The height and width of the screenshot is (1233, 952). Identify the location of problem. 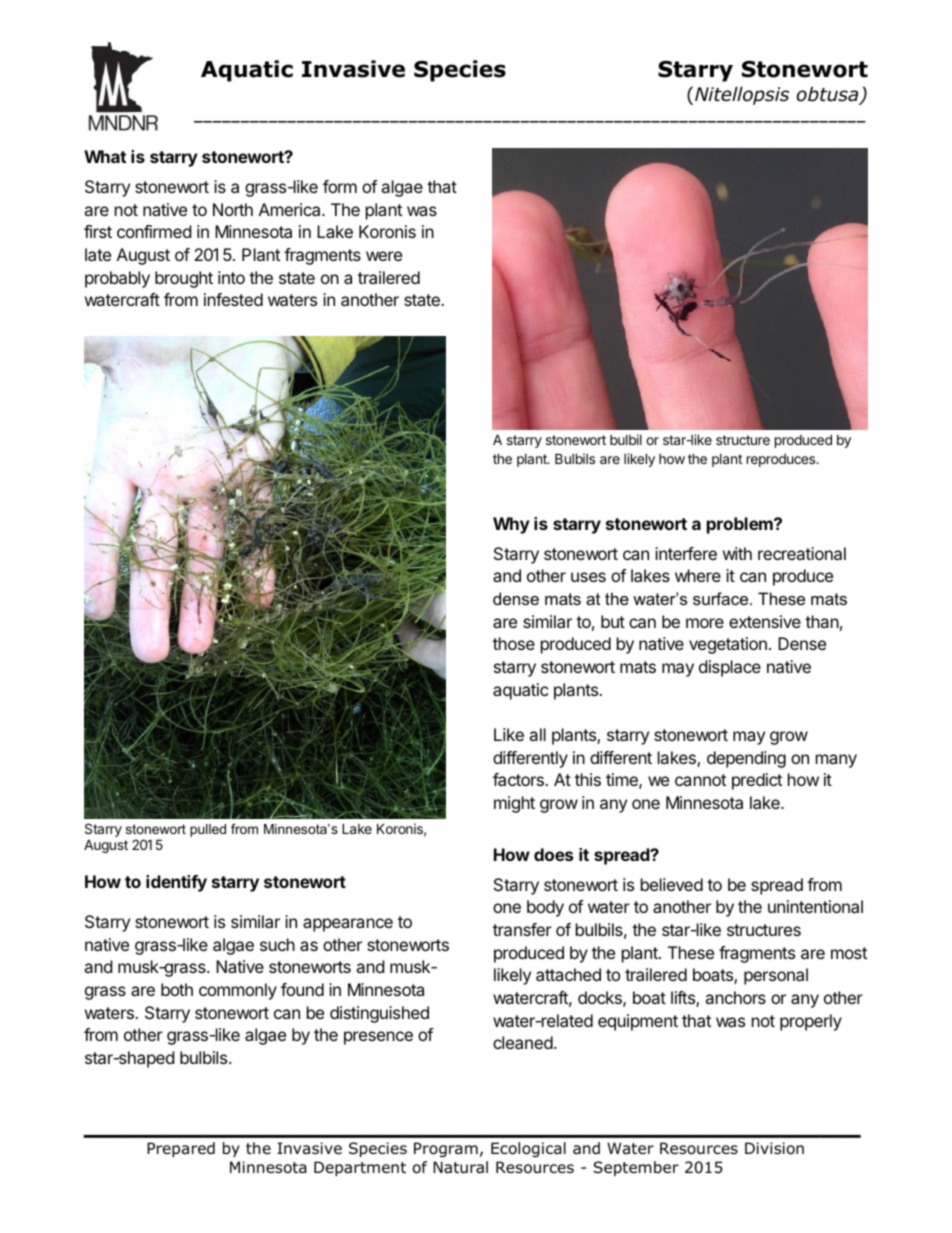
(741, 525).
